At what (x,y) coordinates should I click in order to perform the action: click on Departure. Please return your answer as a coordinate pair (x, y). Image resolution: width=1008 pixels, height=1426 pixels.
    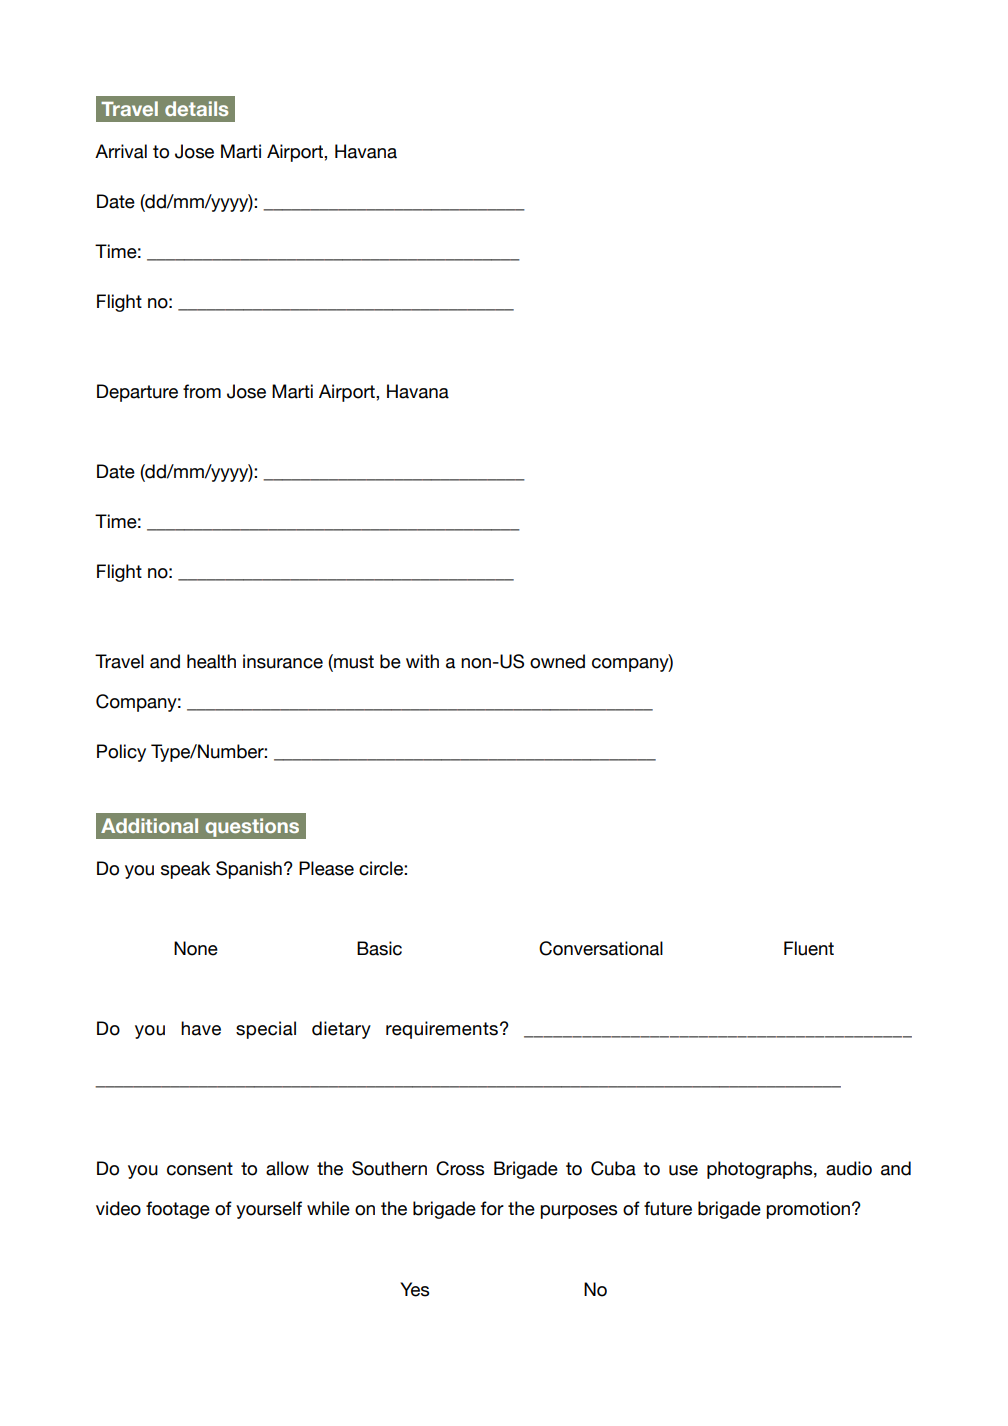
    Looking at the image, I should click on (137, 393).
